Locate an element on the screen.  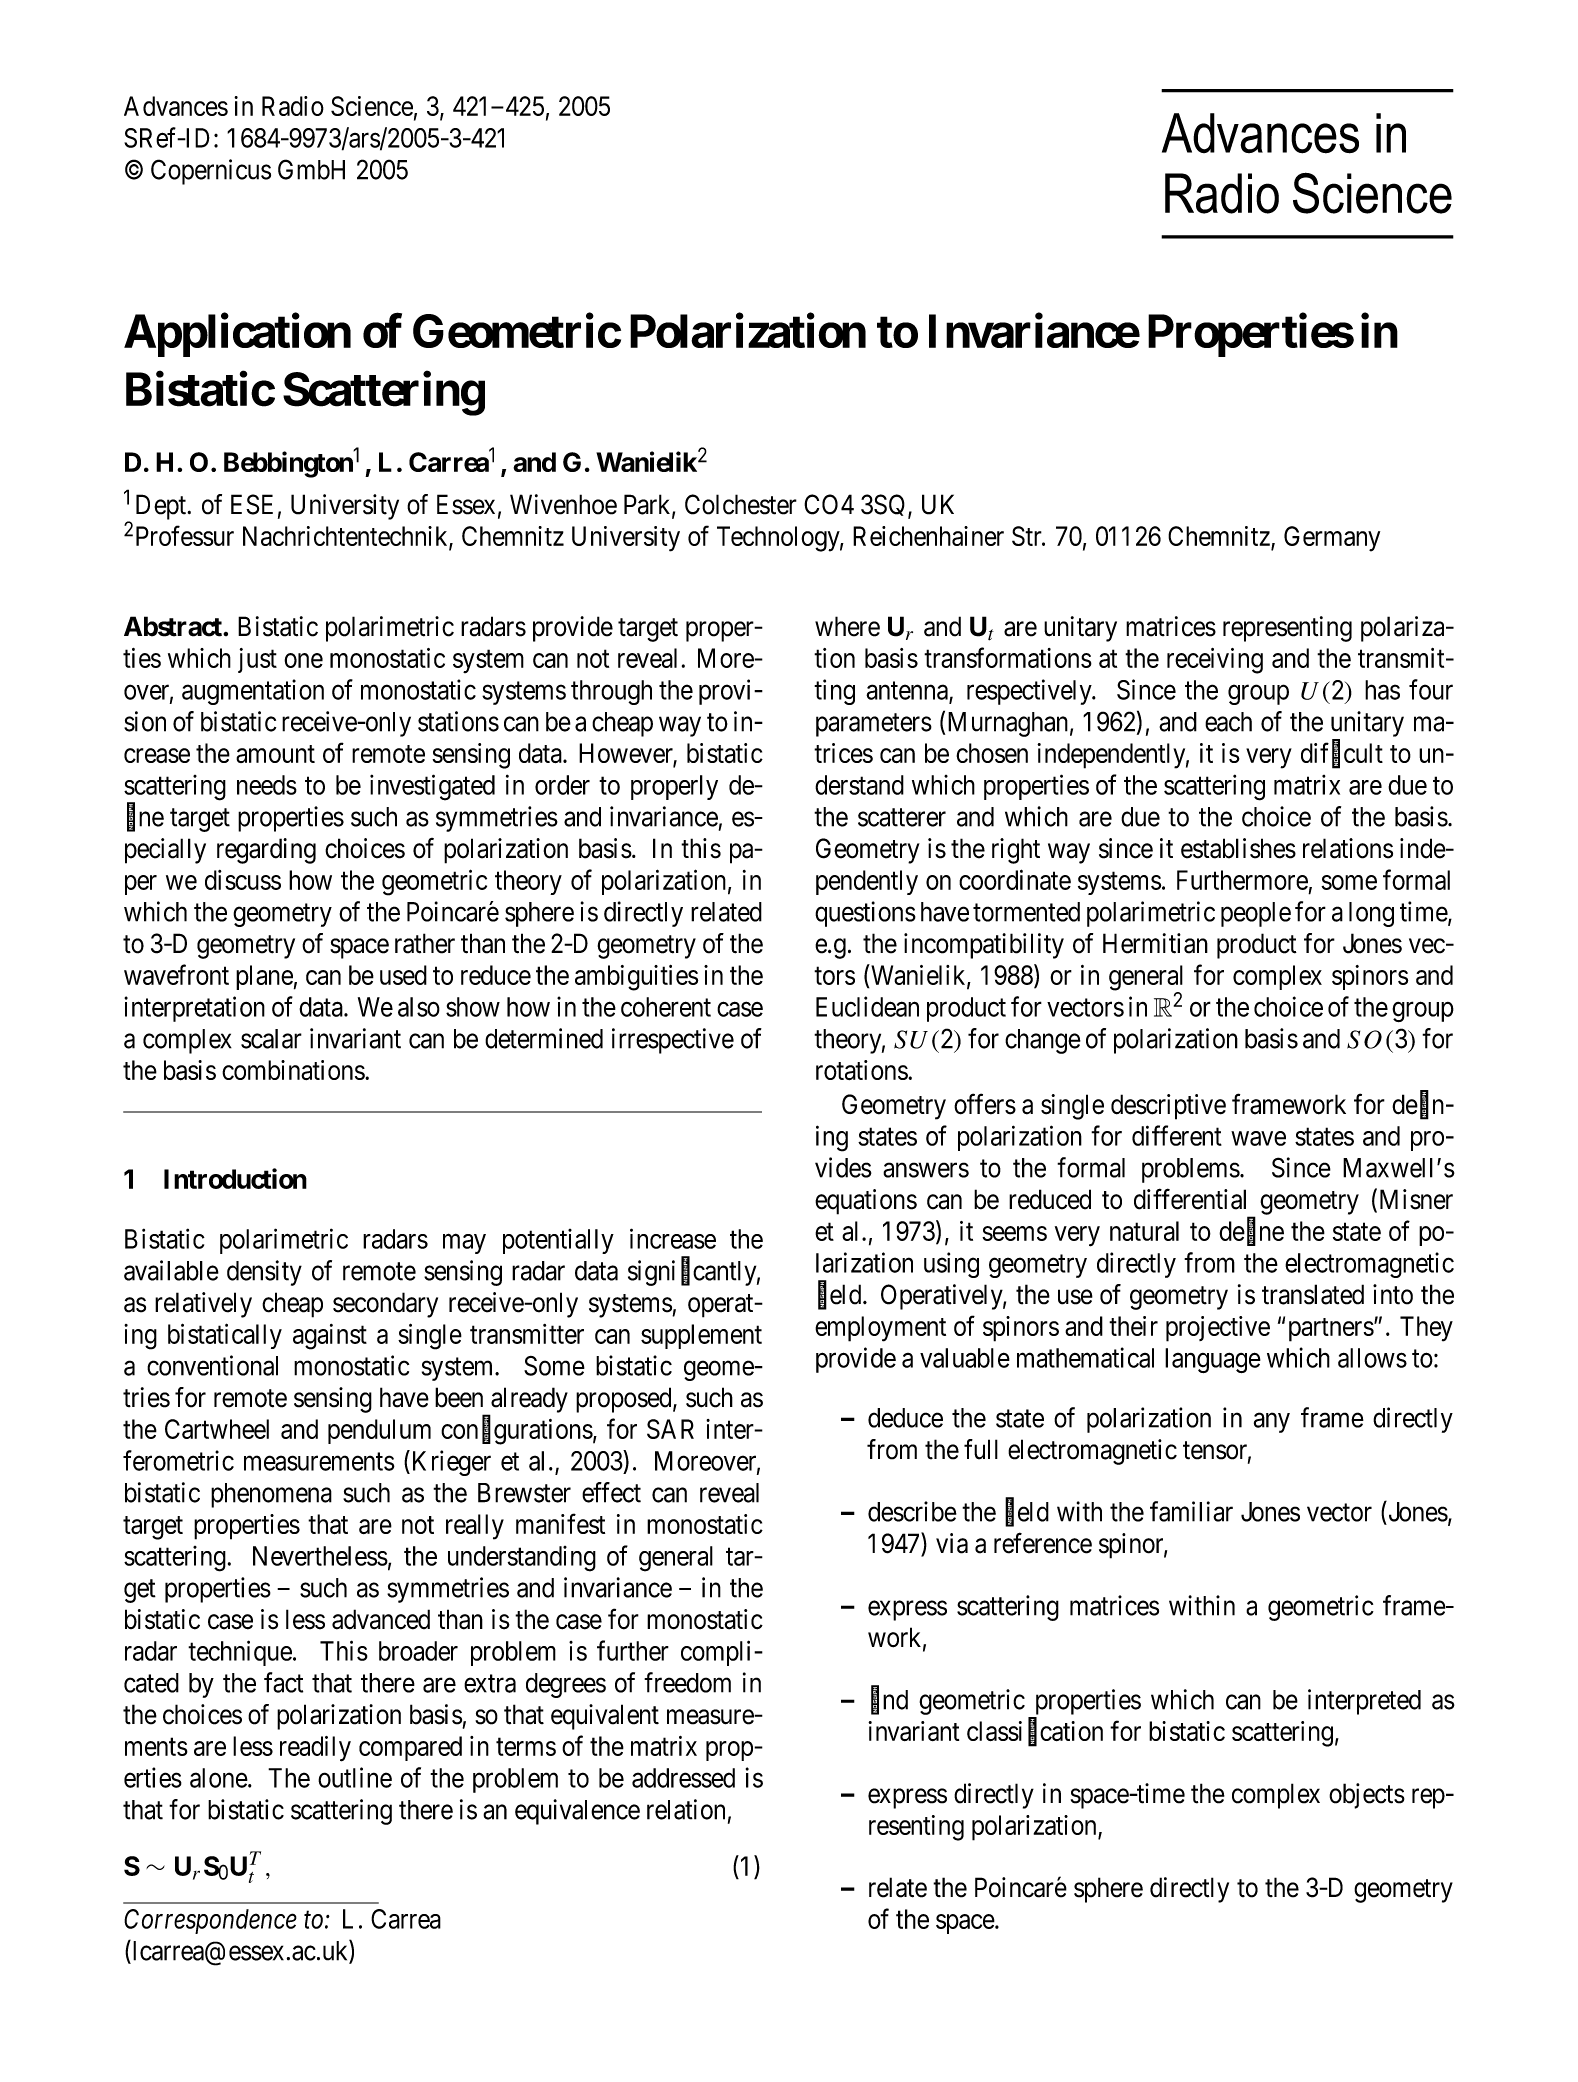
addressed is located at coordinates (683, 1778).
